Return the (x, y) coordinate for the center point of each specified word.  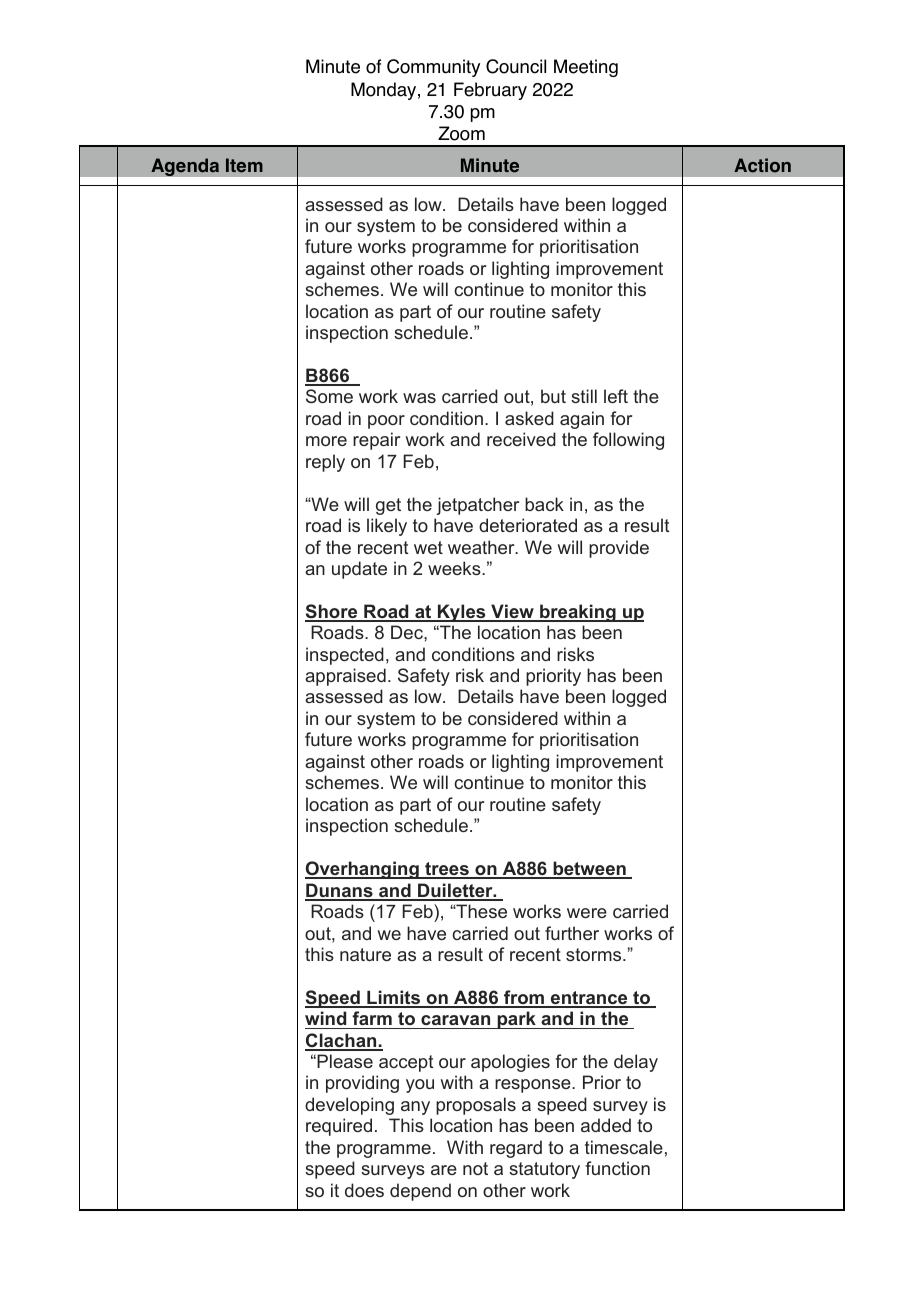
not (475, 1168)
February (490, 91)
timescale (624, 1147)
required (339, 1127)
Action (762, 165)
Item (244, 165)
